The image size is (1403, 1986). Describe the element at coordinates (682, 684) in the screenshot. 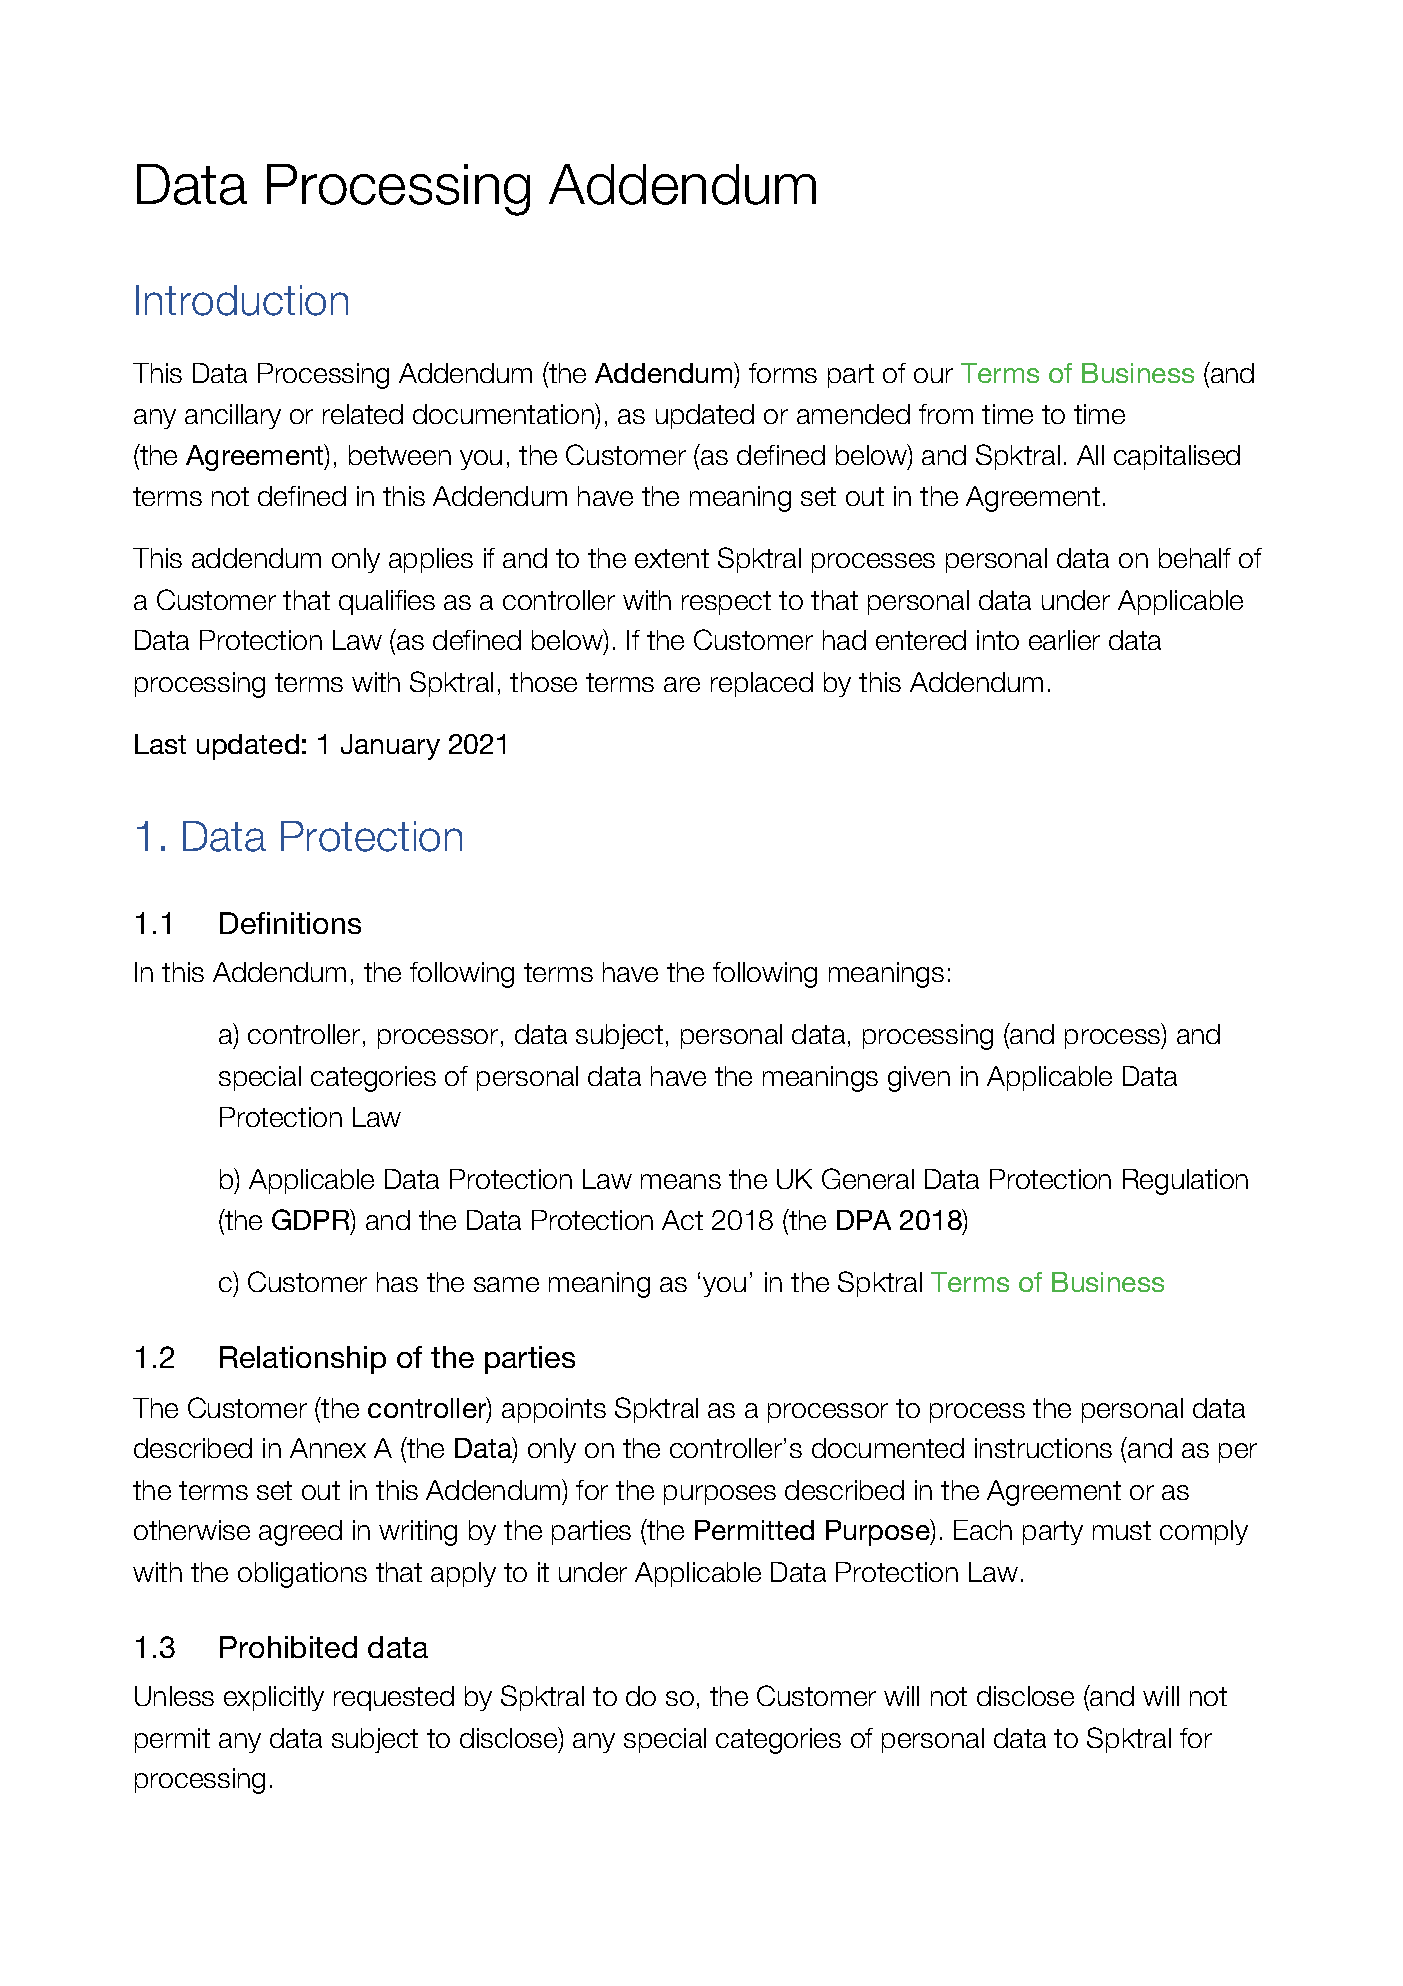

I see `are` at that location.
